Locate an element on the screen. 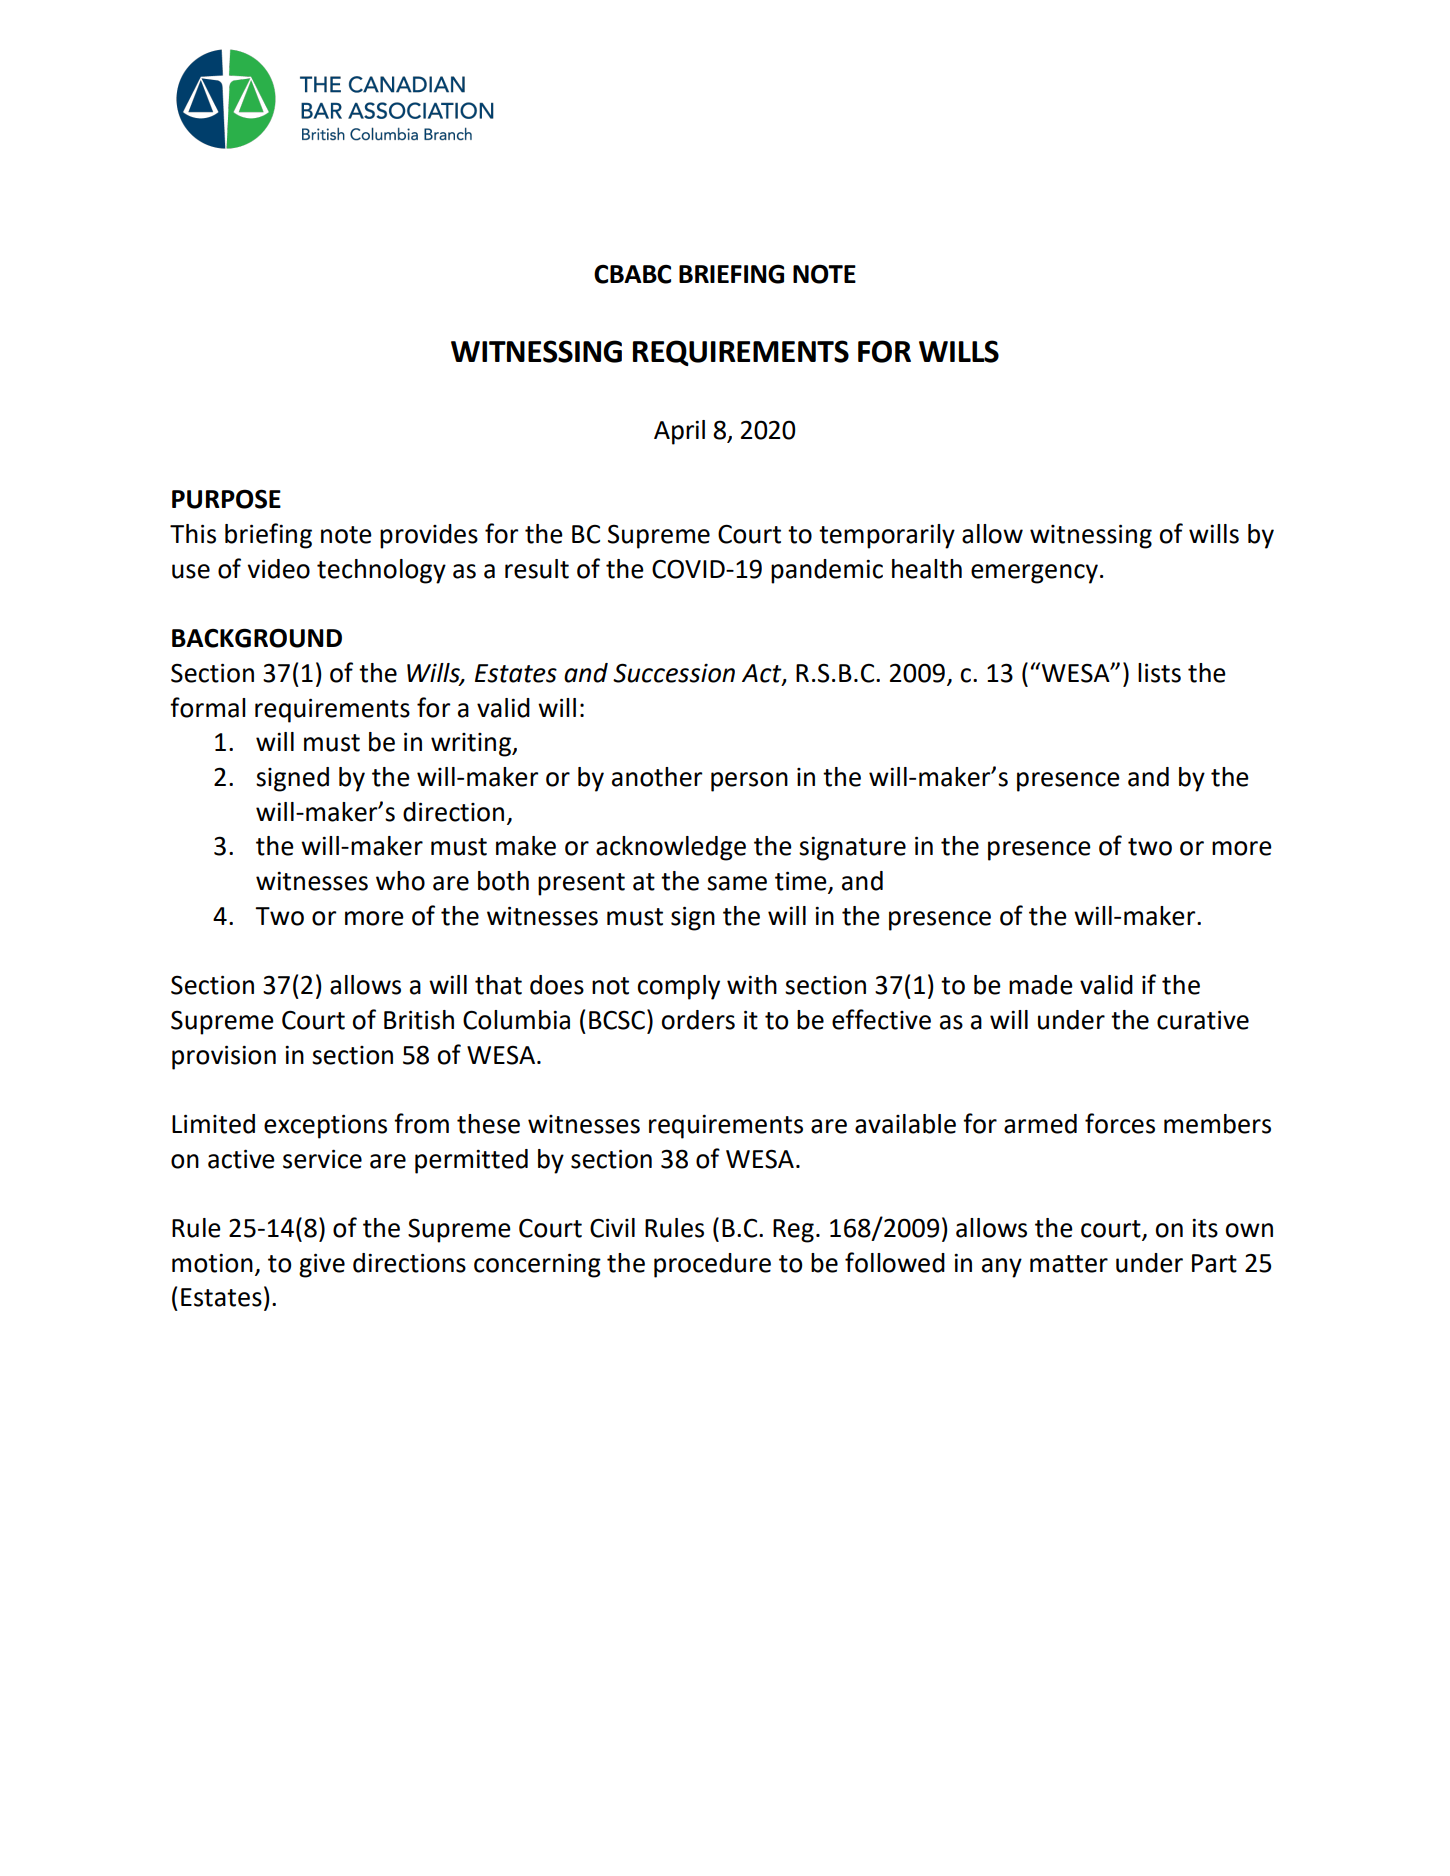 The width and height of the screenshot is (1450, 1876). provision is located at coordinates (224, 1057).
